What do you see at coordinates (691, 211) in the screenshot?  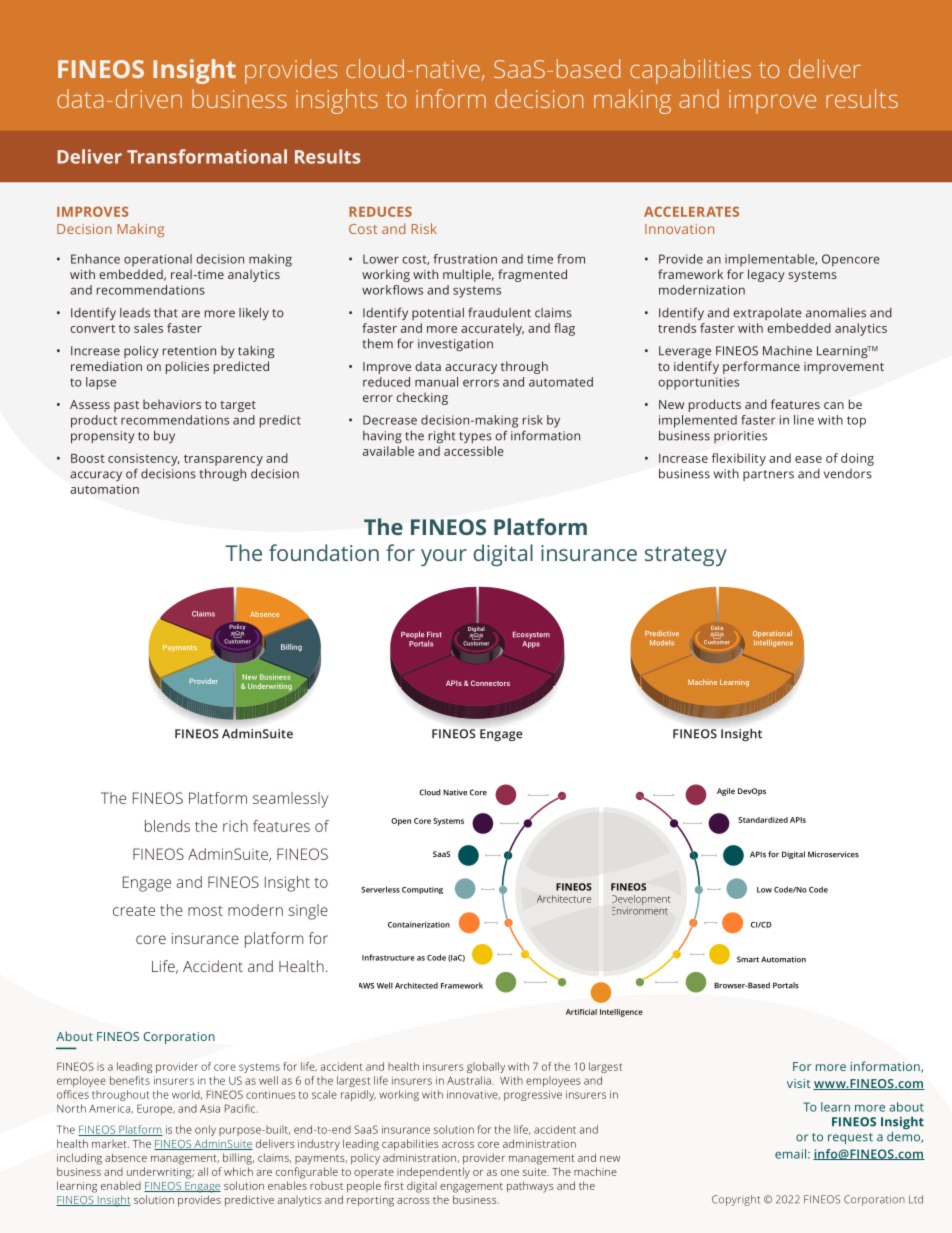 I see `ACCELERATES` at bounding box center [691, 211].
